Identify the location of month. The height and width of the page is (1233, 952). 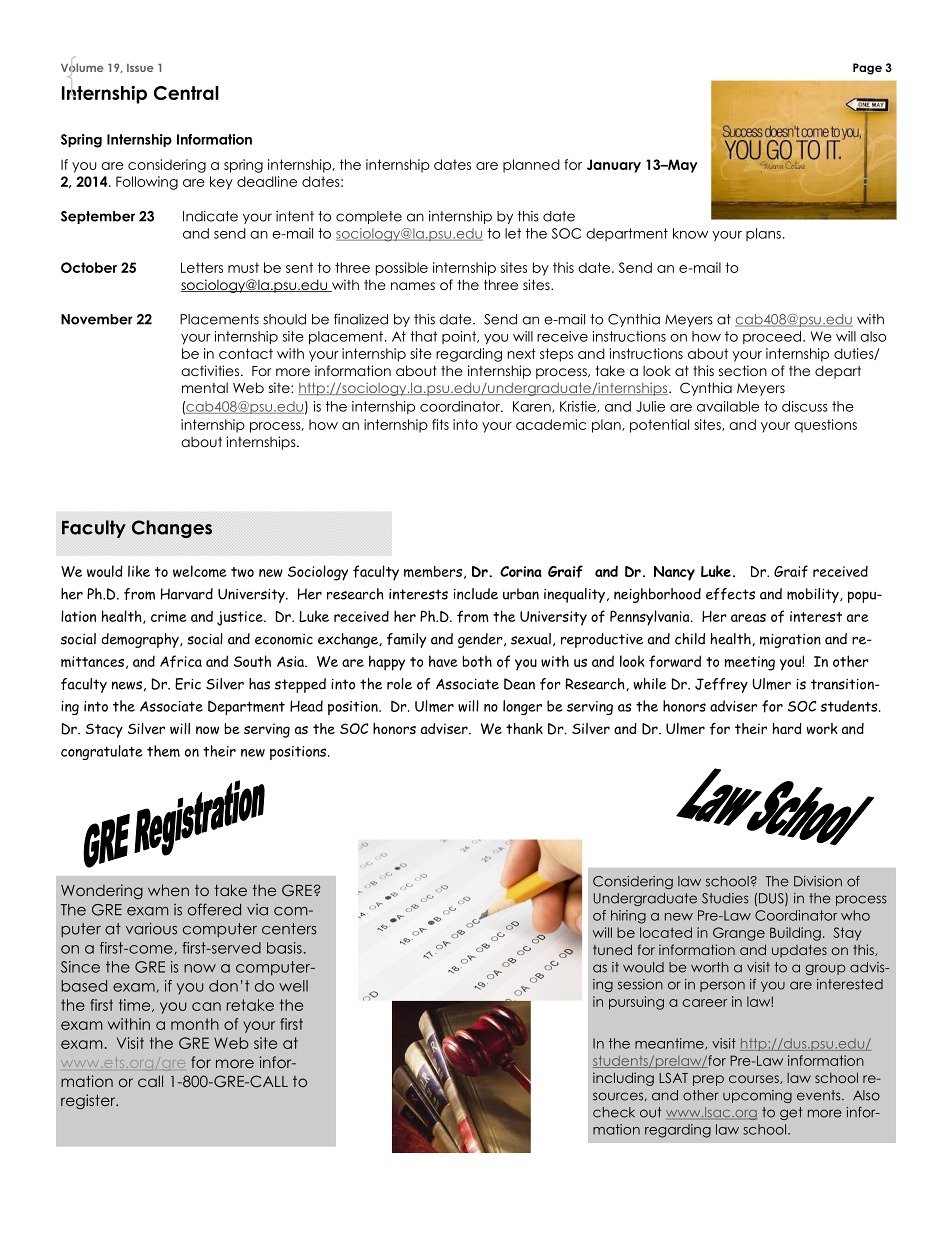
(195, 1024).
